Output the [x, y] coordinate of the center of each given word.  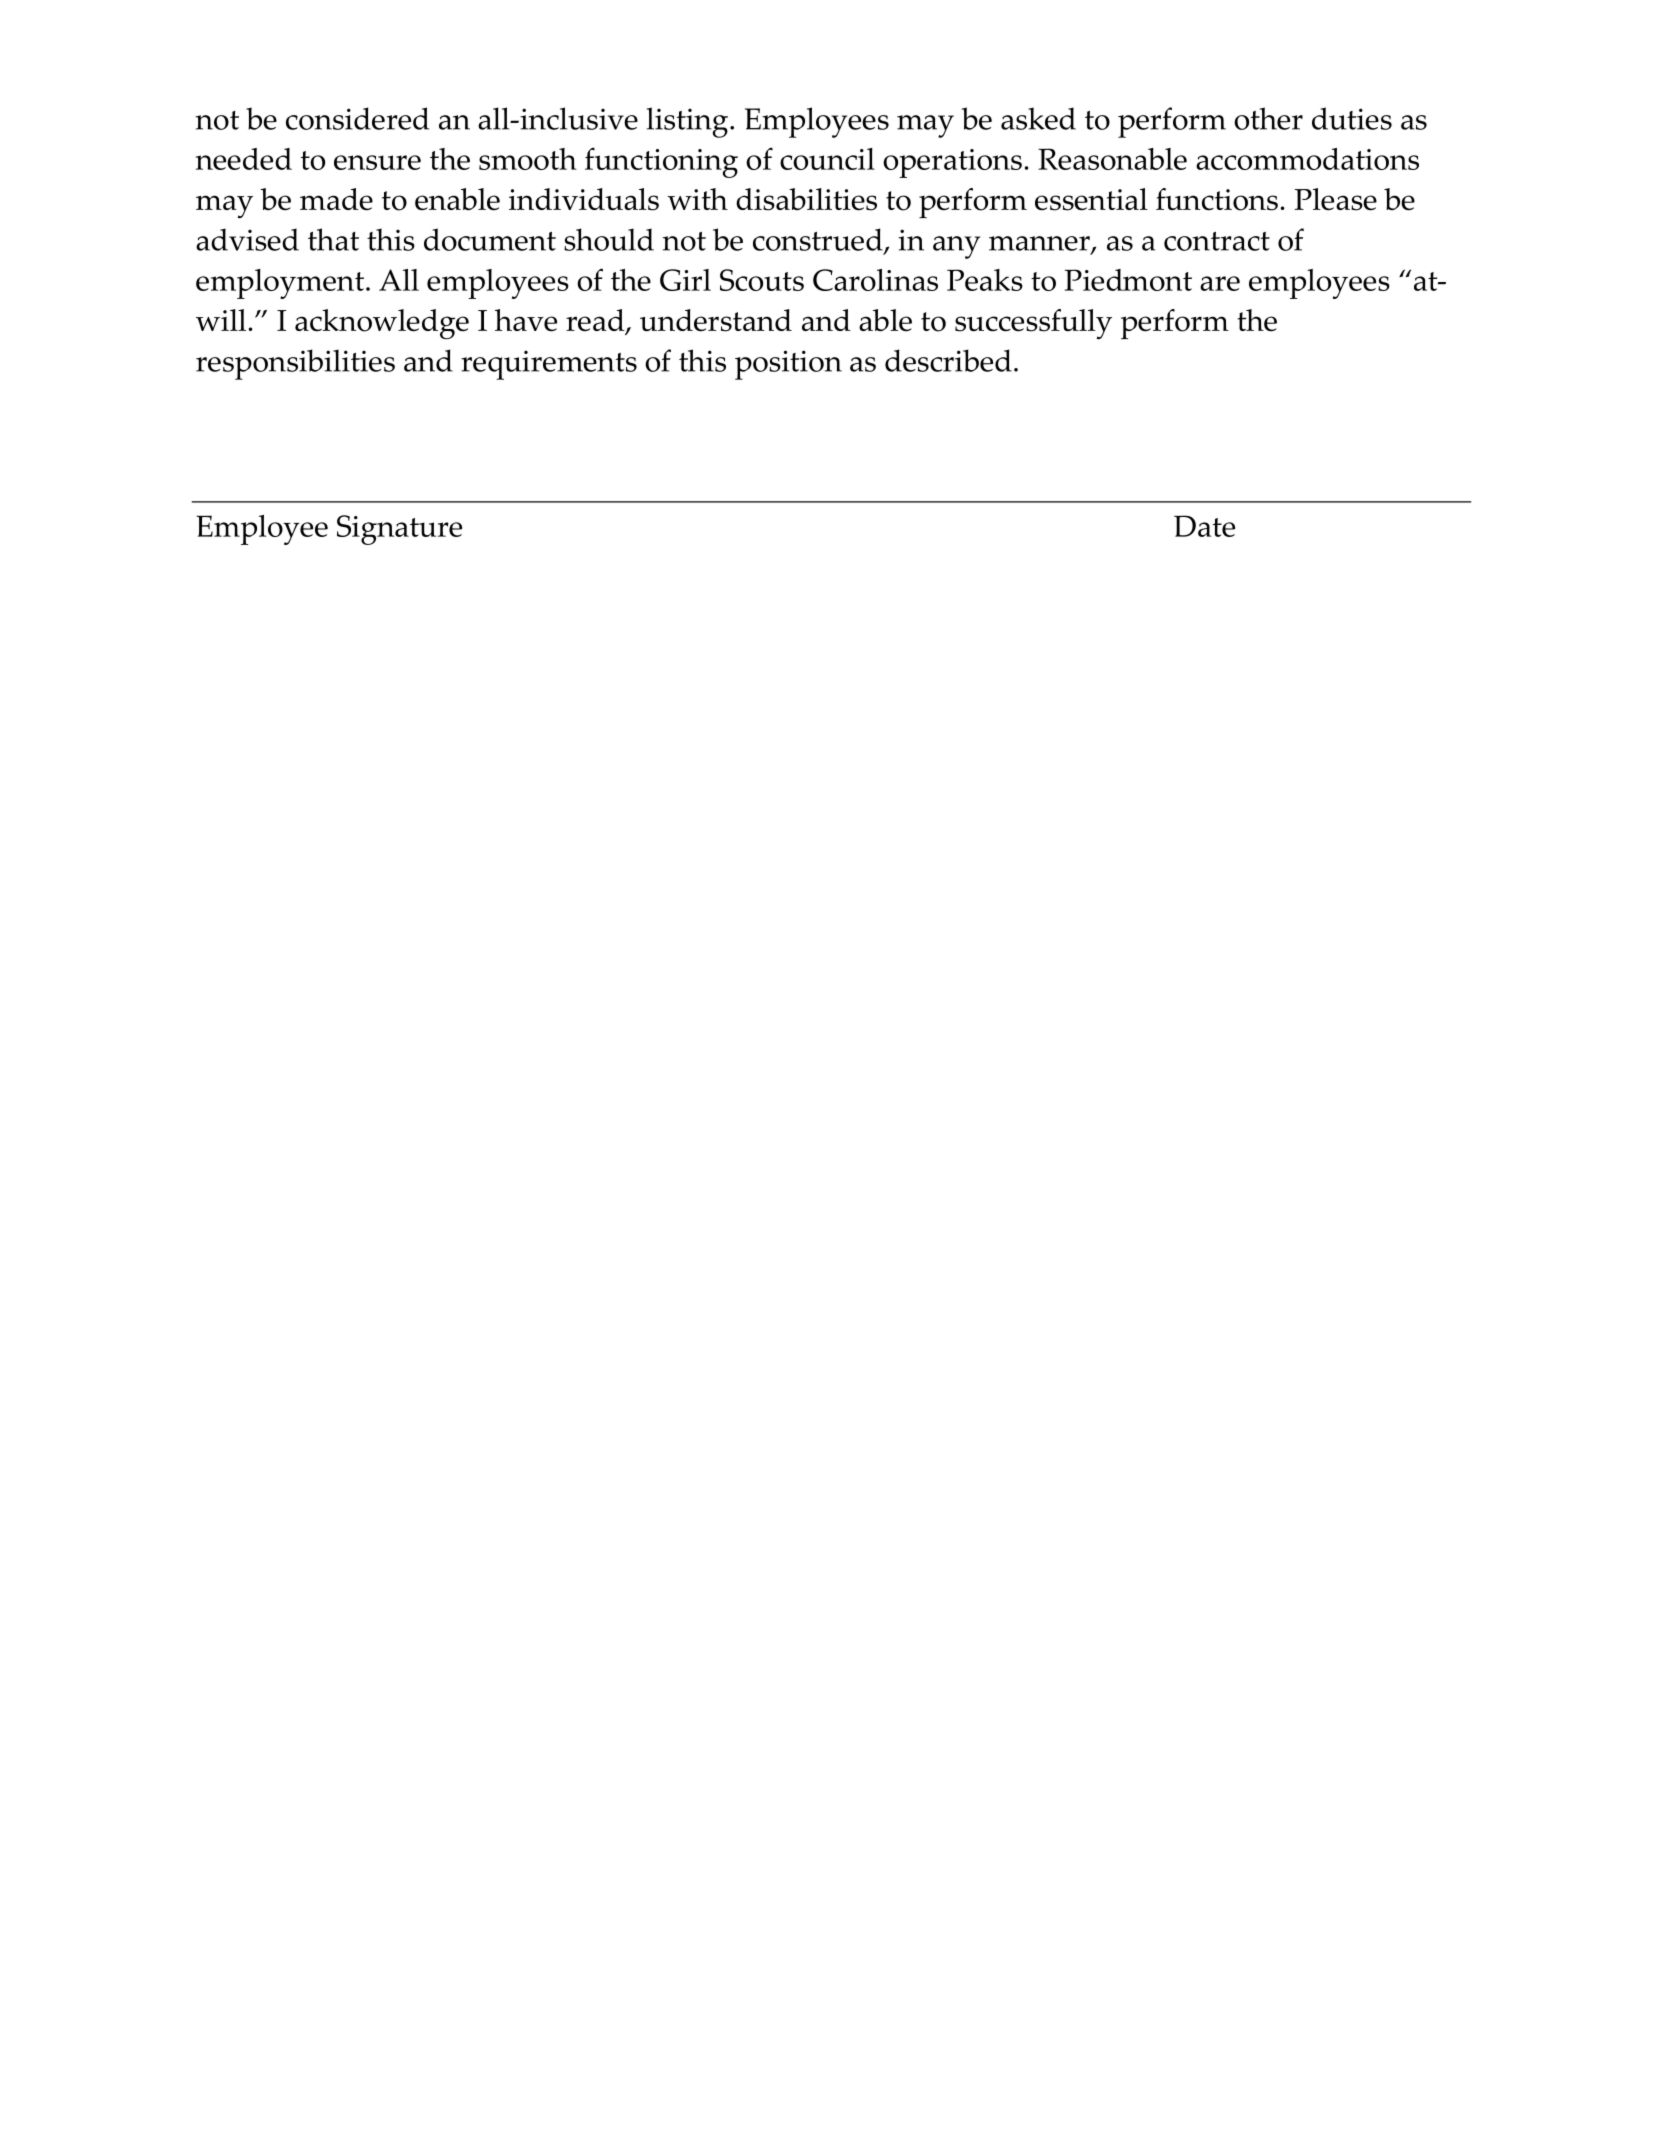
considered [357, 118]
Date [1204, 526]
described [948, 360]
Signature [399, 530]
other [1268, 118]
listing [689, 122]
